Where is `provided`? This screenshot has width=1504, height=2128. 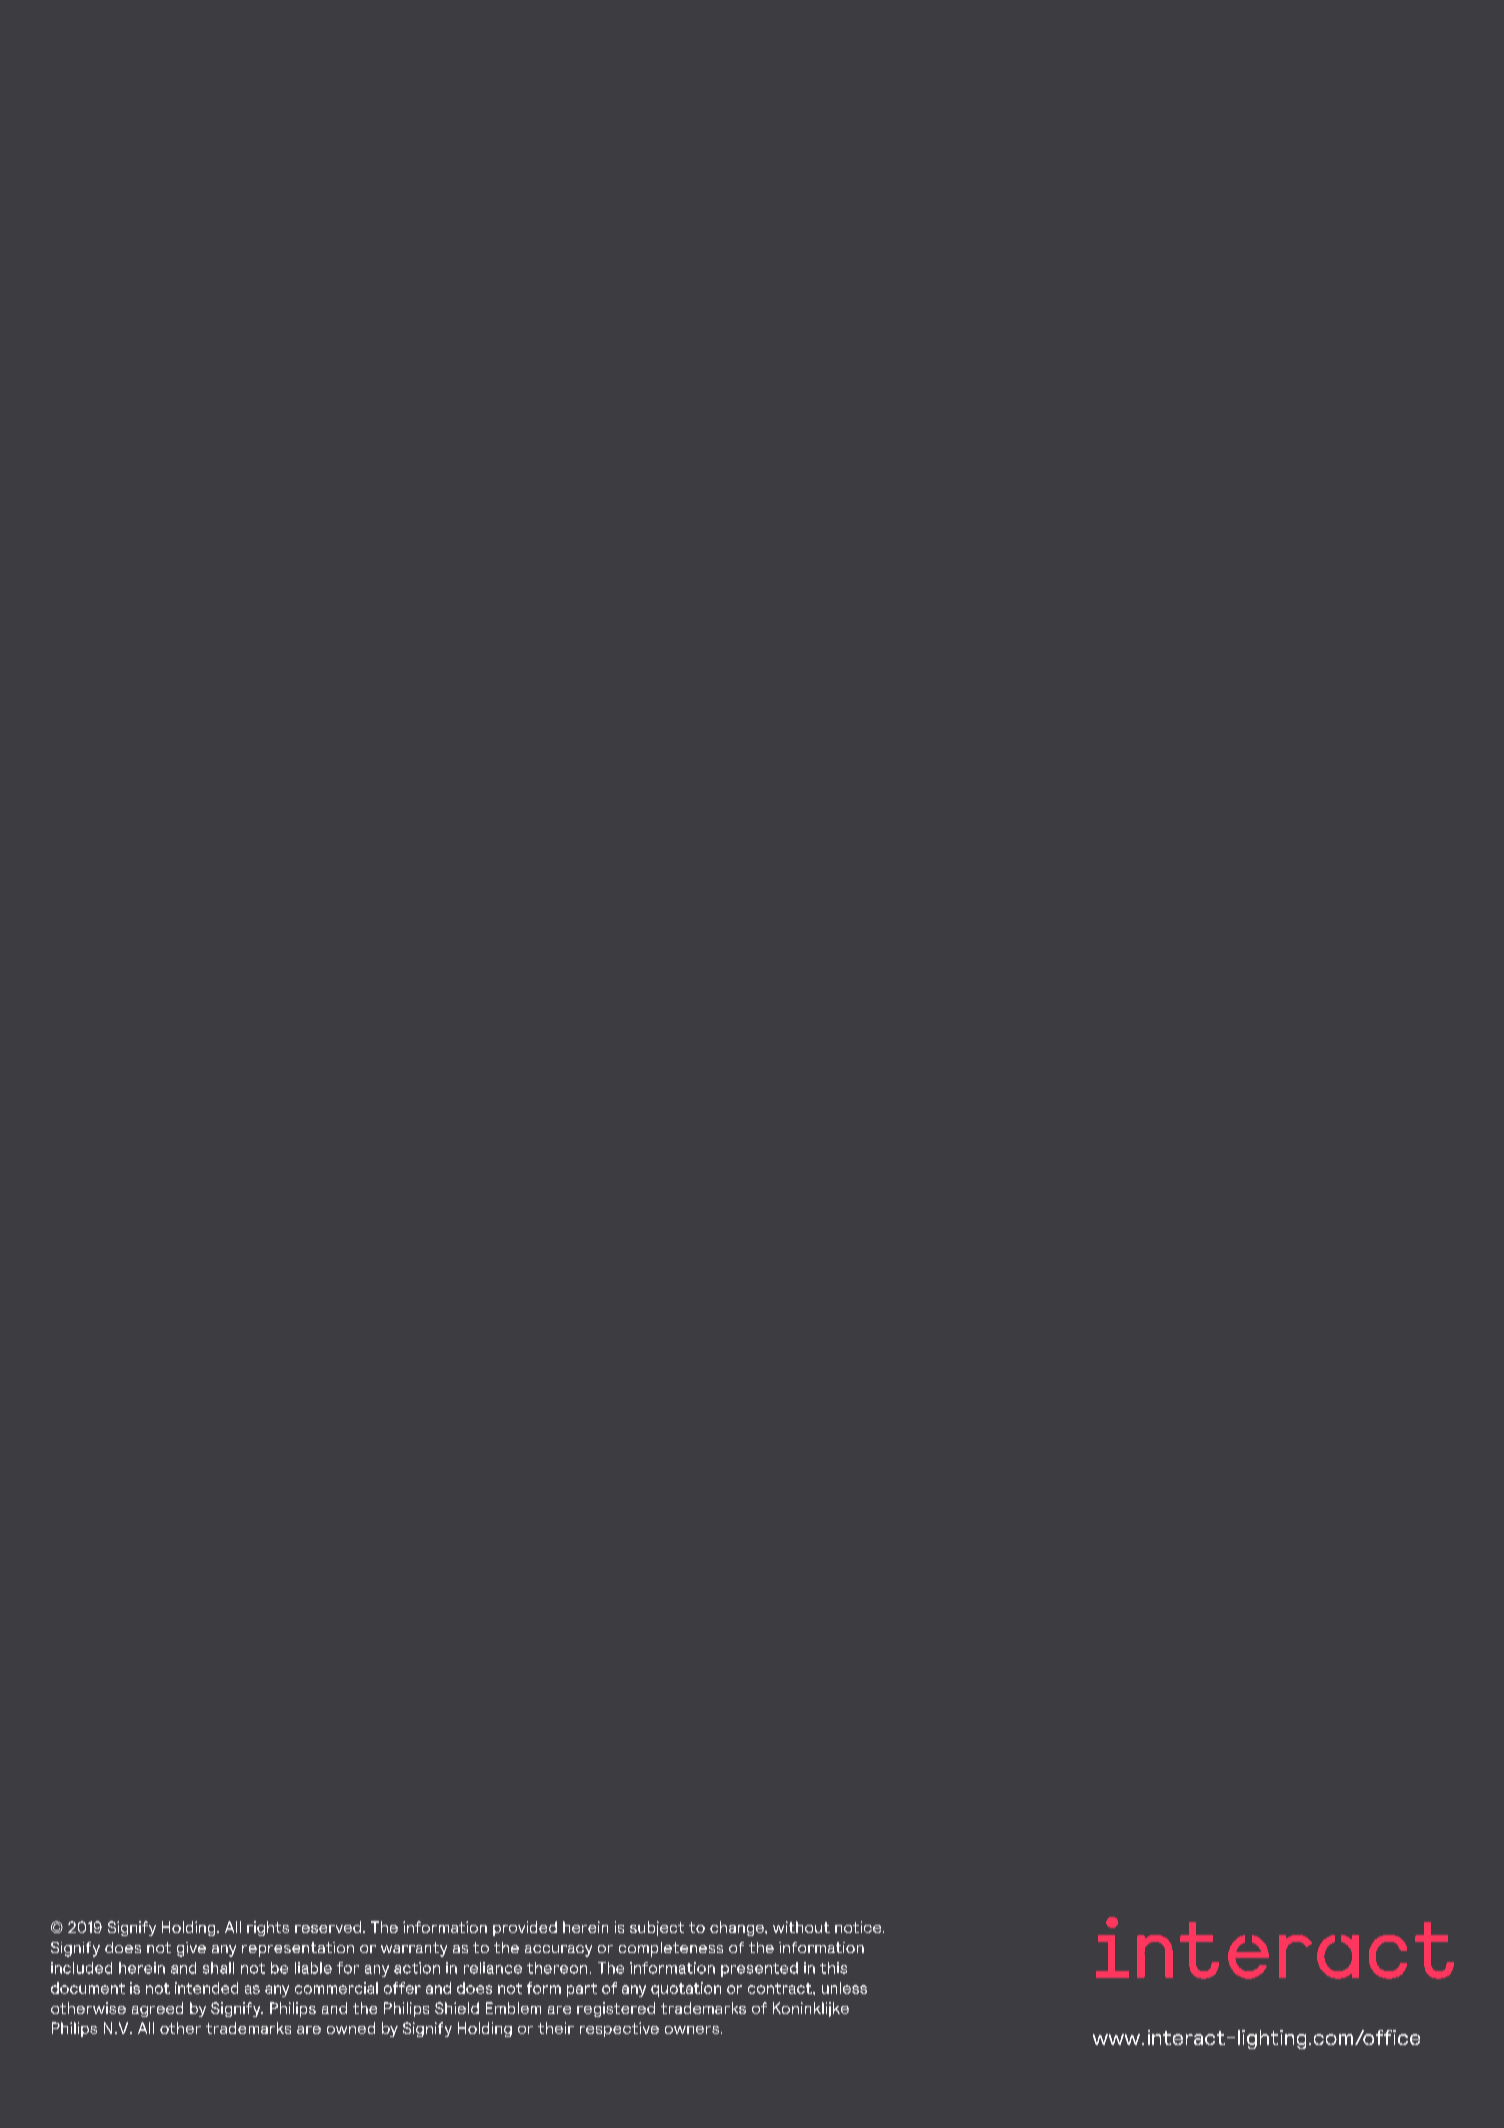 provided is located at coordinates (525, 1928).
